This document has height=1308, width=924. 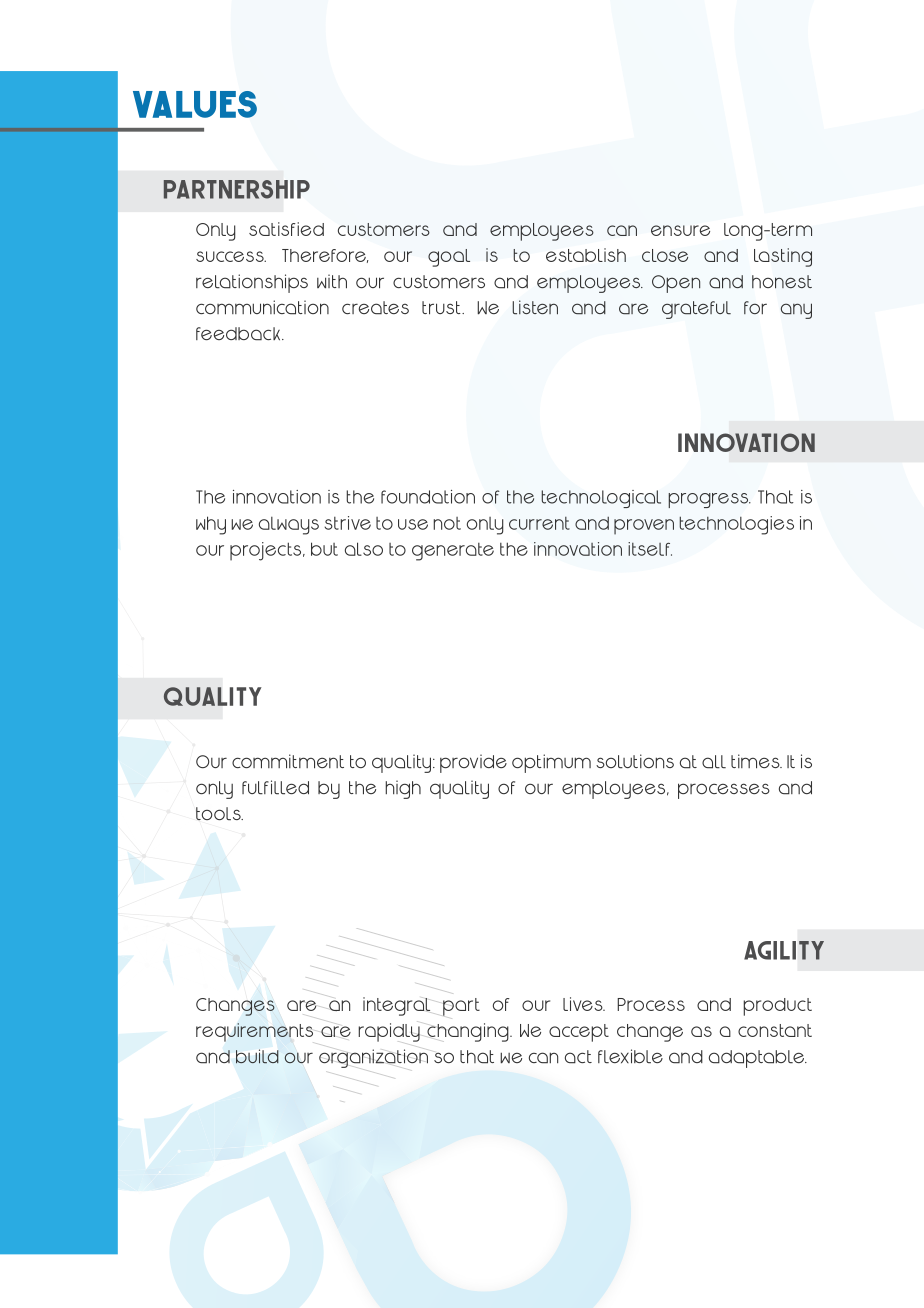 What do you see at coordinates (254, 1032) in the document?
I see `requirements` at bounding box center [254, 1032].
